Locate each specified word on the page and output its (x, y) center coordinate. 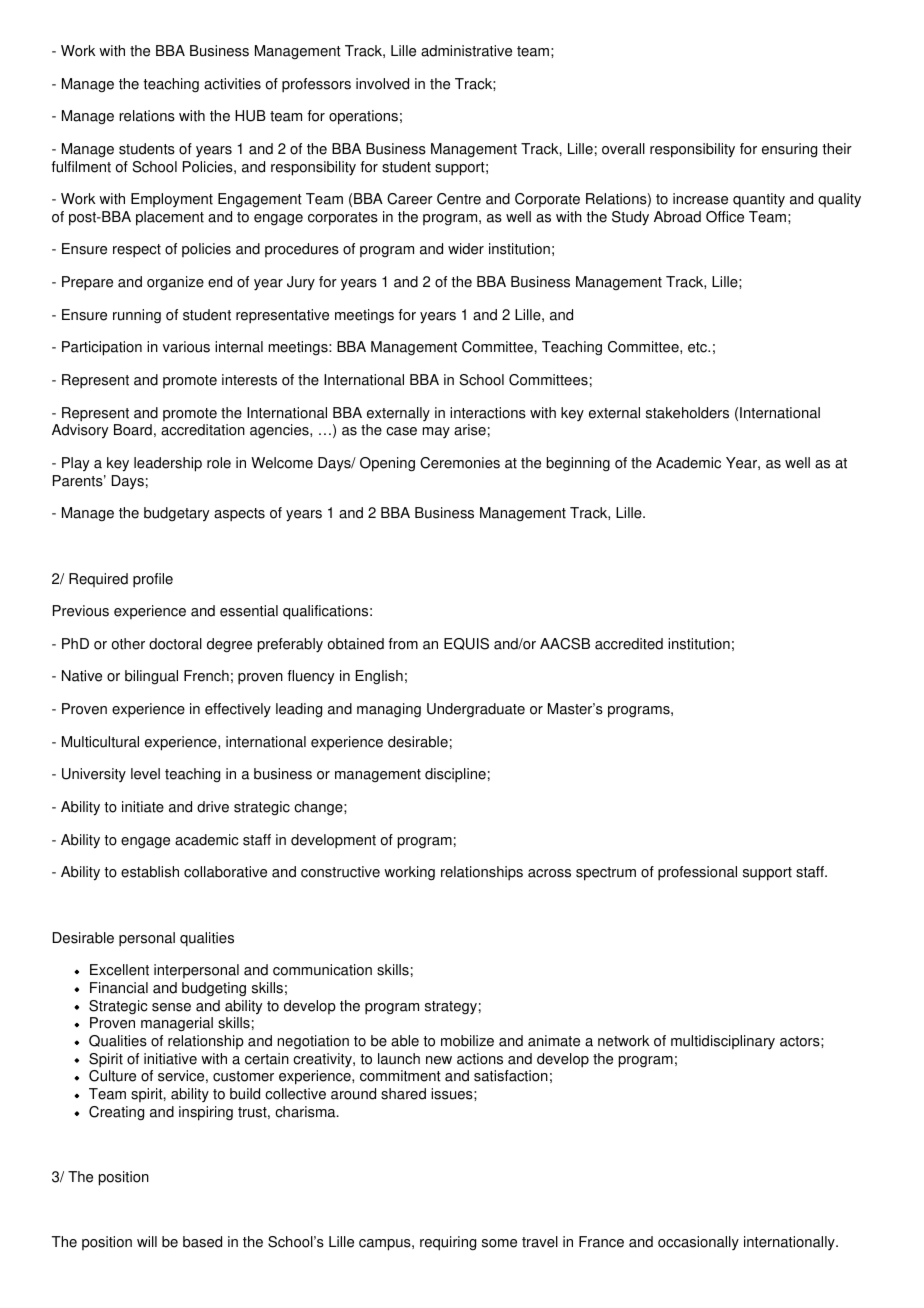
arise (470, 430)
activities (232, 84)
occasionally (698, 1243)
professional (697, 873)
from (403, 644)
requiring (448, 1243)
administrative (466, 51)
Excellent (119, 970)
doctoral (175, 644)
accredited (629, 644)
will (147, 1241)
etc (699, 347)
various (186, 347)
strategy (451, 1008)
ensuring (789, 150)
